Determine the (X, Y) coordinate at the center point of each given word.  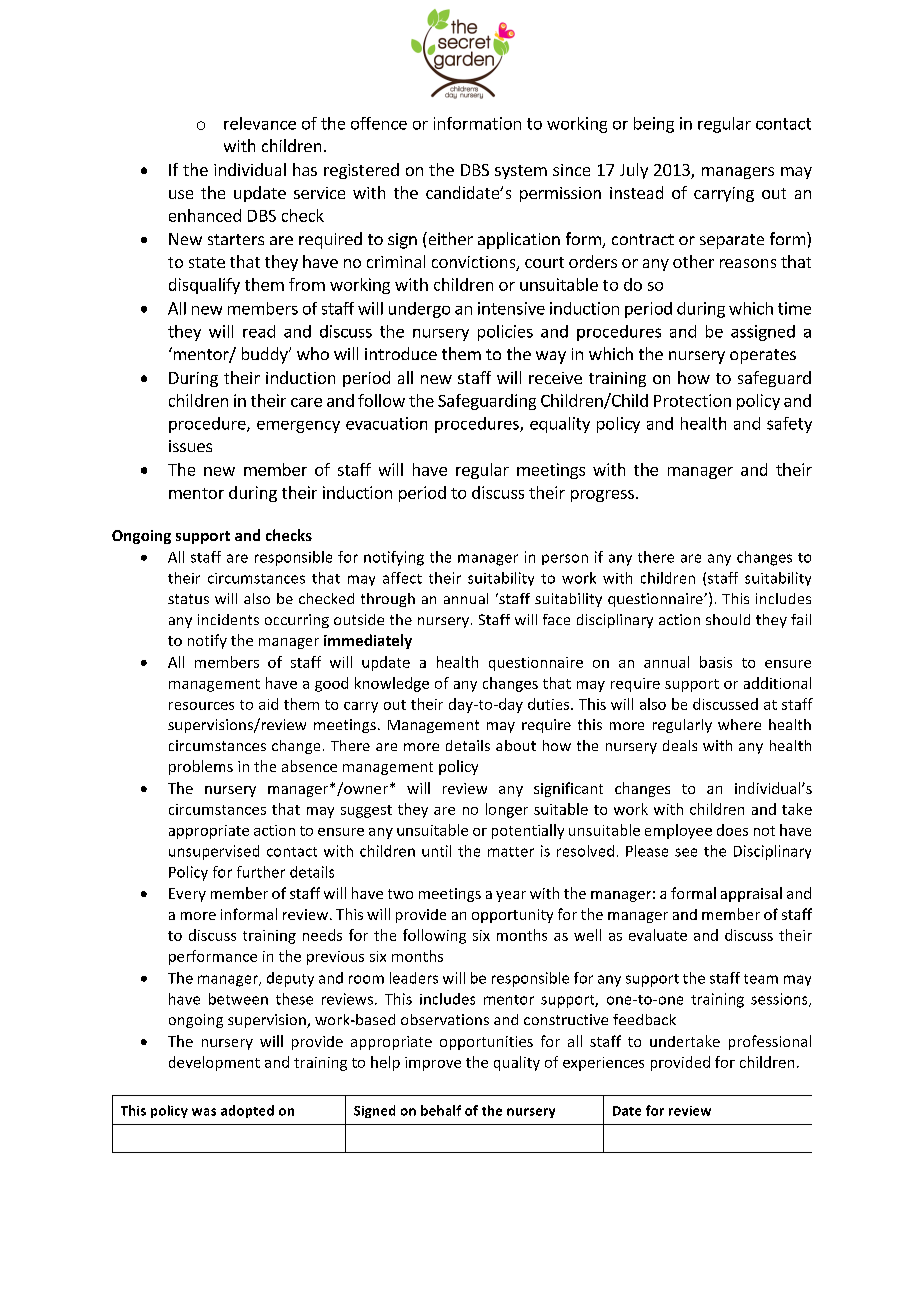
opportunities (486, 1043)
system (521, 172)
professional (770, 1042)
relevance (260, 123)
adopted (247, 1111)
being (654, 125)
